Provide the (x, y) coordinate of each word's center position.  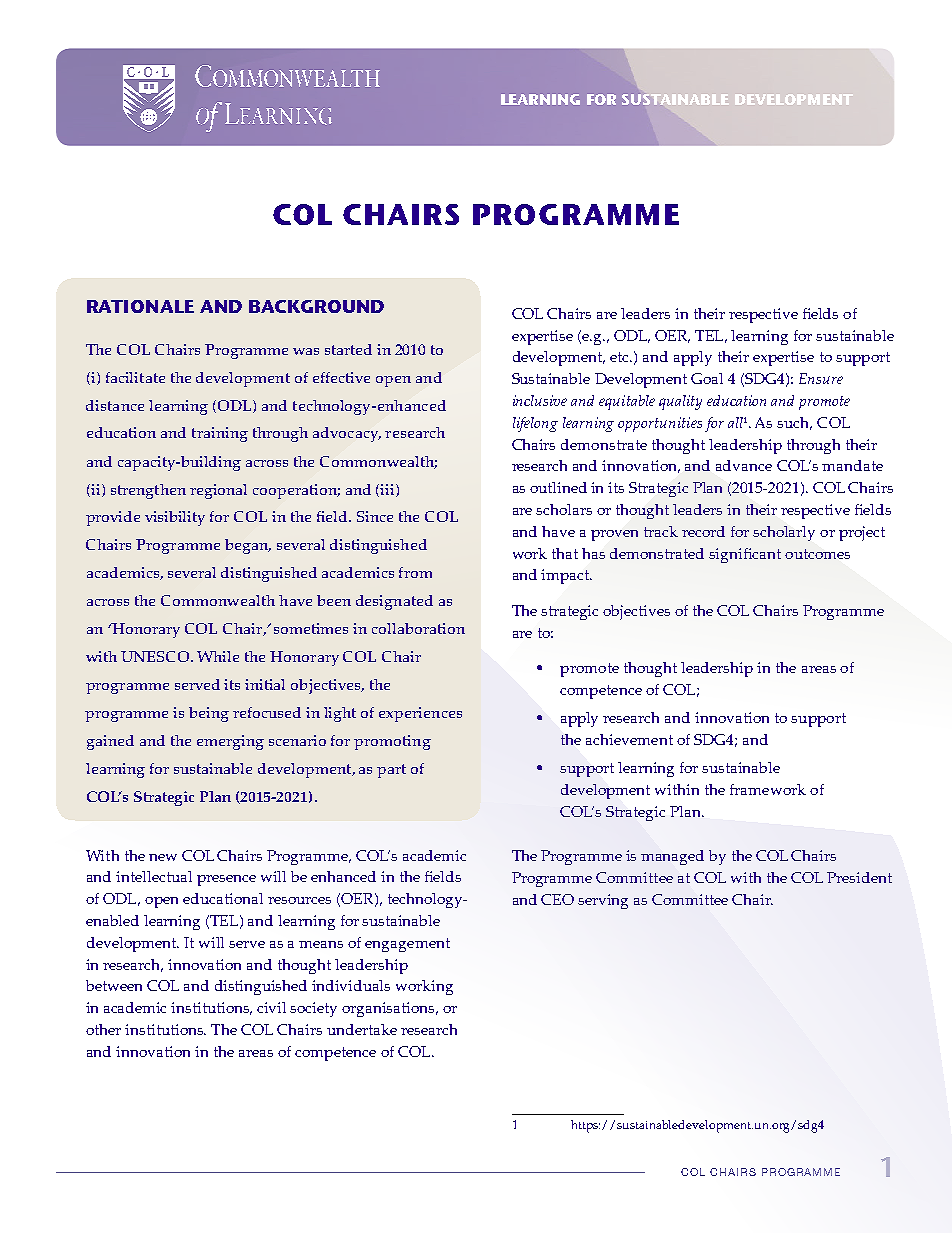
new (163, 857)
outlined (558, 487)
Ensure (821, 378)
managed (672, 857)
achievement (629, 739)
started (348, 349)
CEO (557, 899)
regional (218, 491)
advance (744, 465)
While (218, 656)
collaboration (418, 628)
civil (271, 1007)
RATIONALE (140, 306)
